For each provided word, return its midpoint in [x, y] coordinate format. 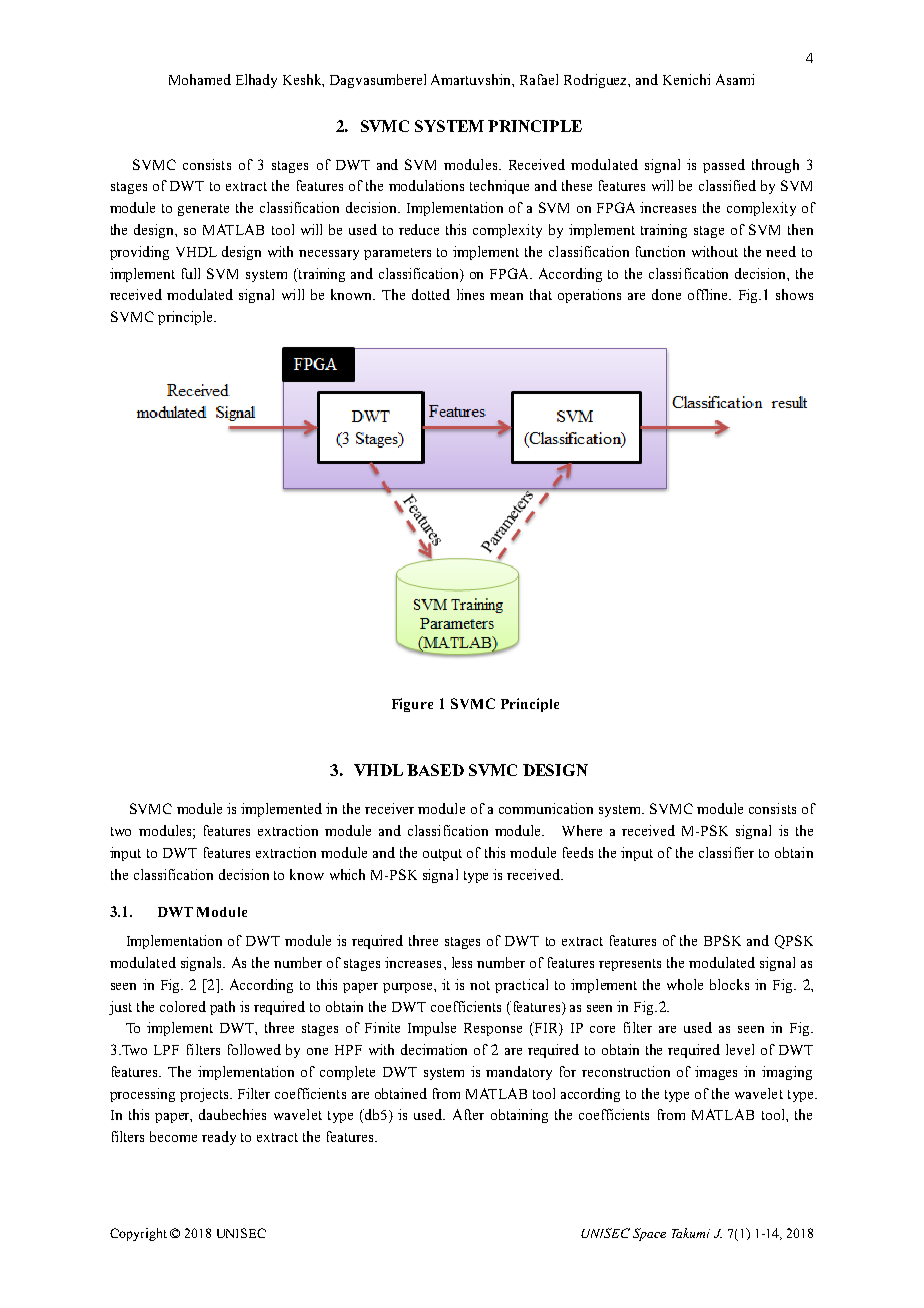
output [442, 855]
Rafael [539, 79]
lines [470, 294]
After [468, 1114]
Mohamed [200, 79]
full [191, 273]
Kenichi [686, 79]
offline [709, 294]
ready [219, 1138]
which [347, 874]
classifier [726, 852]
